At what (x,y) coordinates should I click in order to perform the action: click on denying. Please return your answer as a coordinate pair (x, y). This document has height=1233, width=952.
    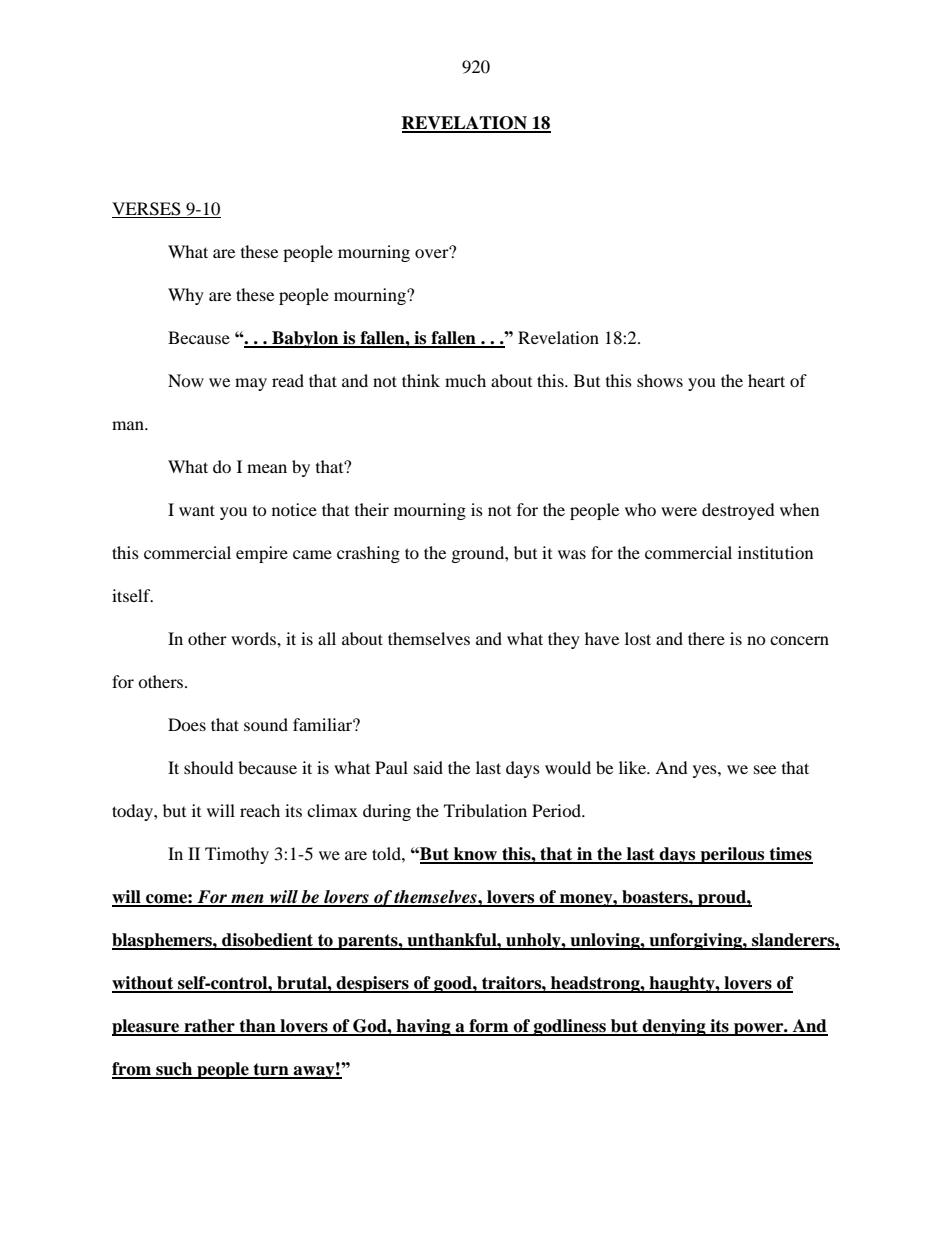
    Looking at the image, I should click on (674, 1027).
